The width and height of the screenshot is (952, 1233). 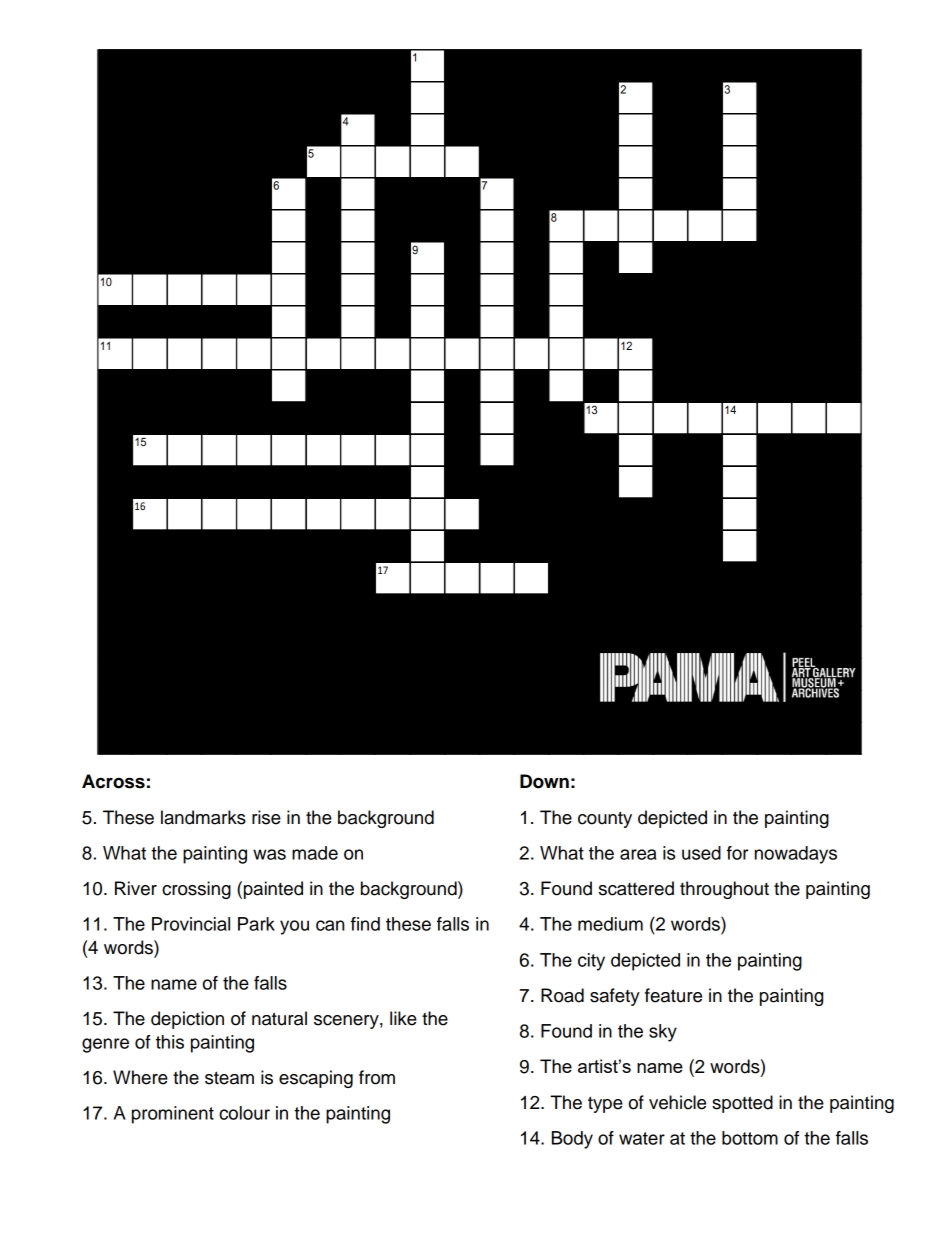 What do you see at coordinates (544, 781) in the screenshot?
I see `Down` at bounding box center [544, 781].
